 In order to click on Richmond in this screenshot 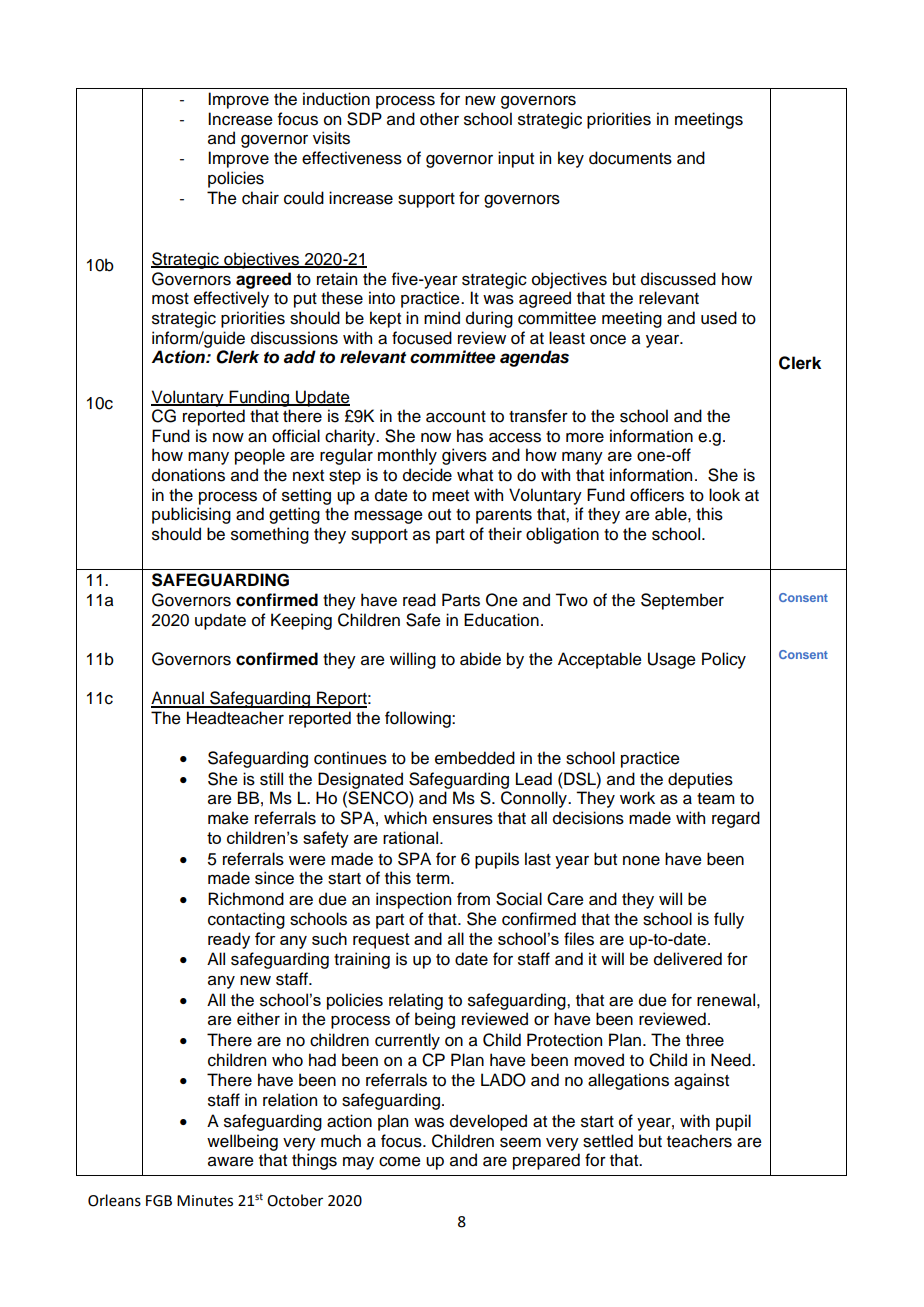, I will do `click(246, 899)`.
